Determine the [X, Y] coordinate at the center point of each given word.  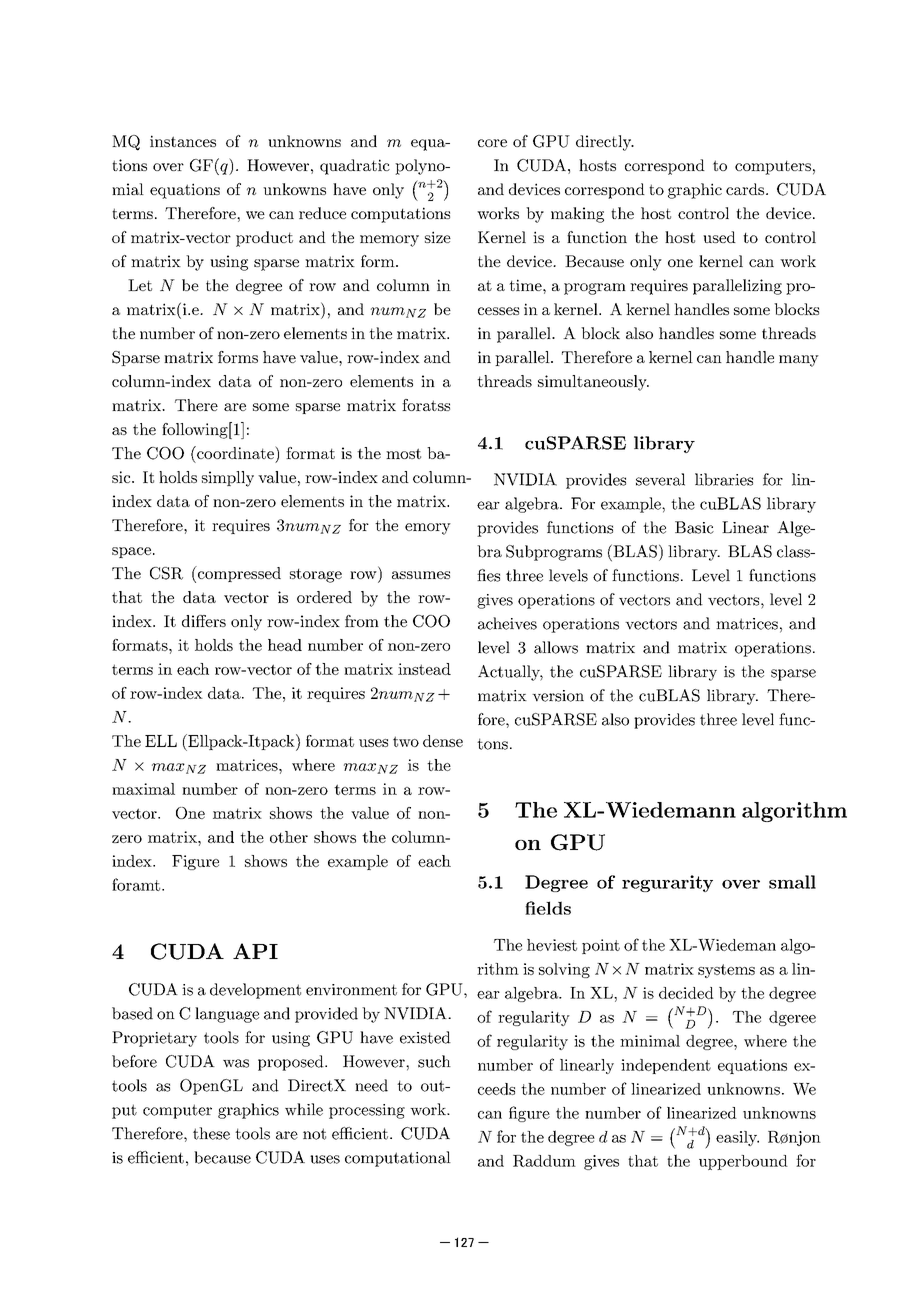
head [285, 645]
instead [424, 669]
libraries [724, 479]
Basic [694, 527]
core [492, 143]
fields [548, 908]
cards [745, 189]
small [792, 882]
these [211, 1133]
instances [183, 141]
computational [398, 1159]
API [255, 951]
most [403, 453]
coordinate [235, 452]
